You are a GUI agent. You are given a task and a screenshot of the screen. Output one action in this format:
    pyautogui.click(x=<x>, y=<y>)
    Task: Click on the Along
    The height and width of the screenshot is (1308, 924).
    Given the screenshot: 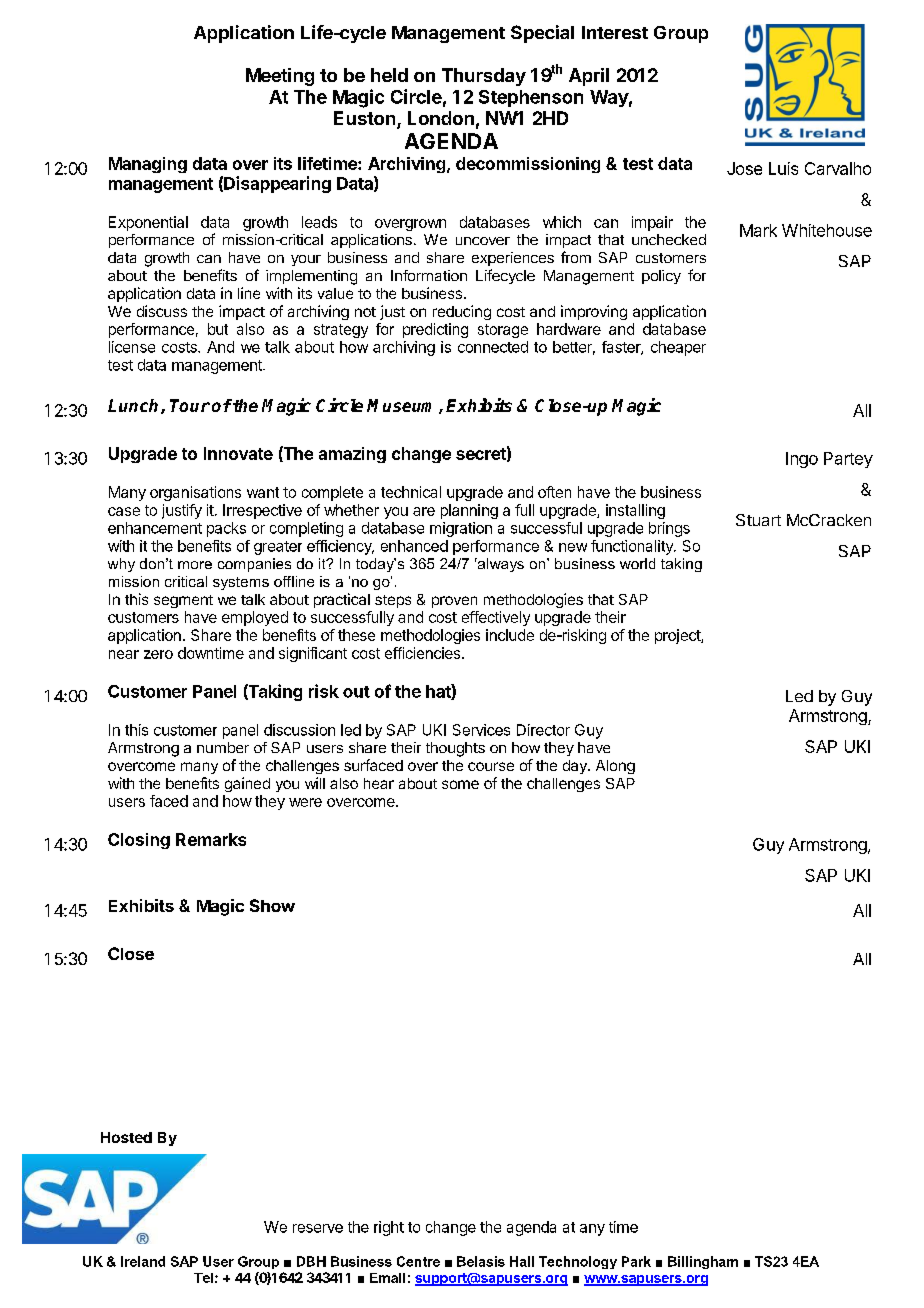 What is the action you would take?
    pyautogui.click(x=615, y=767)
